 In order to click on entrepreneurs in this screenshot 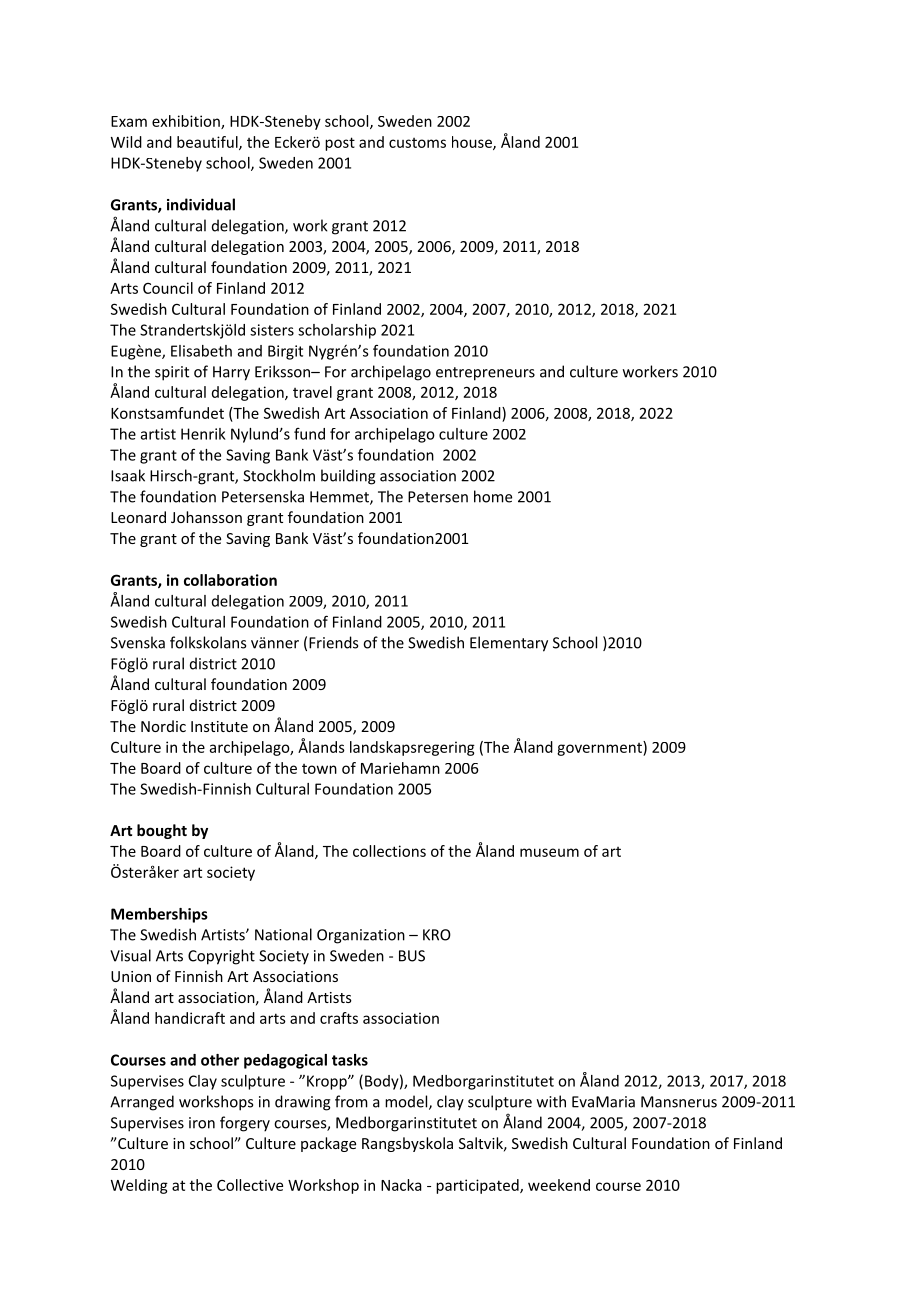, I will do `click(485, 374)`.
